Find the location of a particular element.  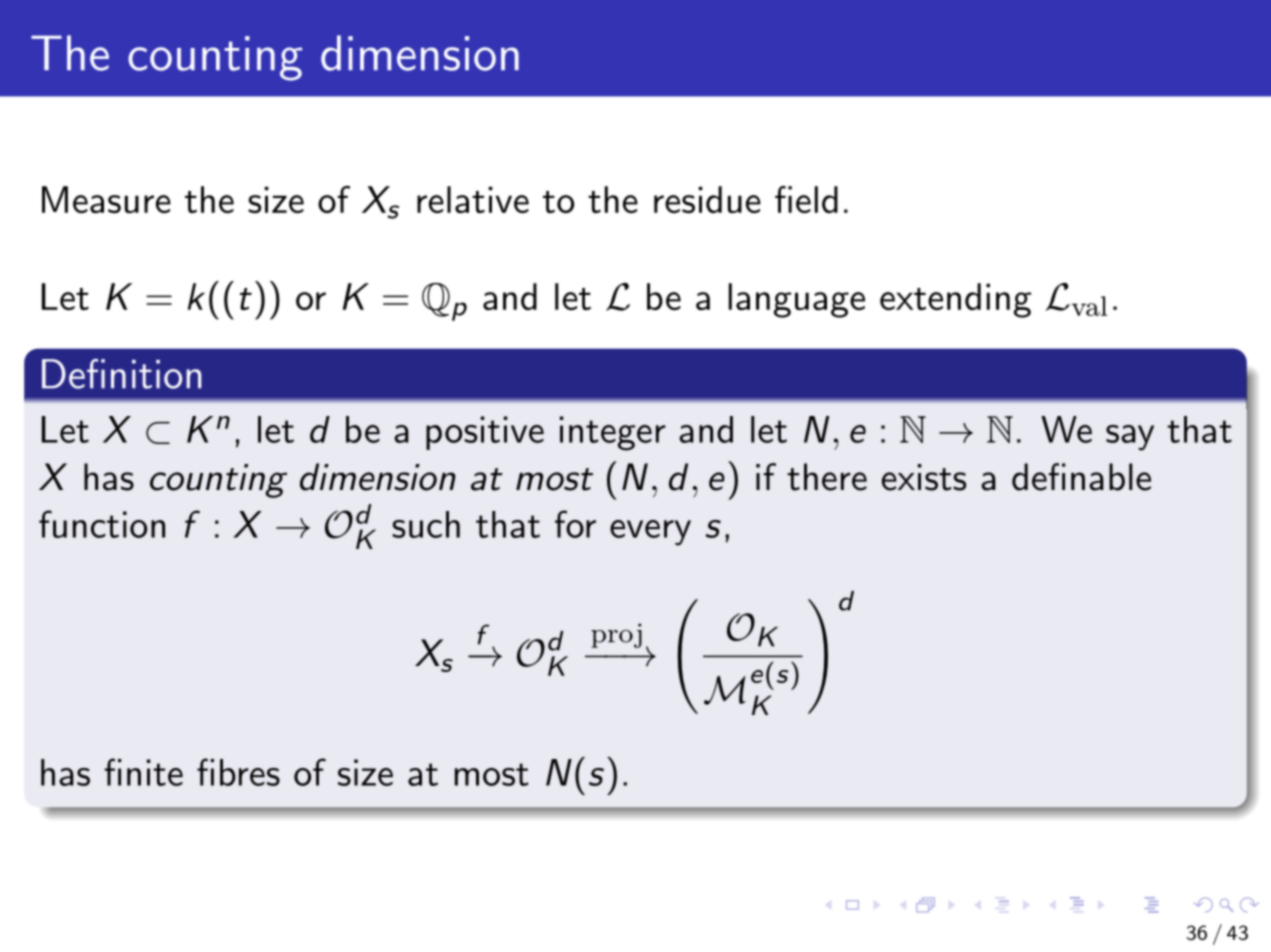

function is located at coordinates (102, 524).
